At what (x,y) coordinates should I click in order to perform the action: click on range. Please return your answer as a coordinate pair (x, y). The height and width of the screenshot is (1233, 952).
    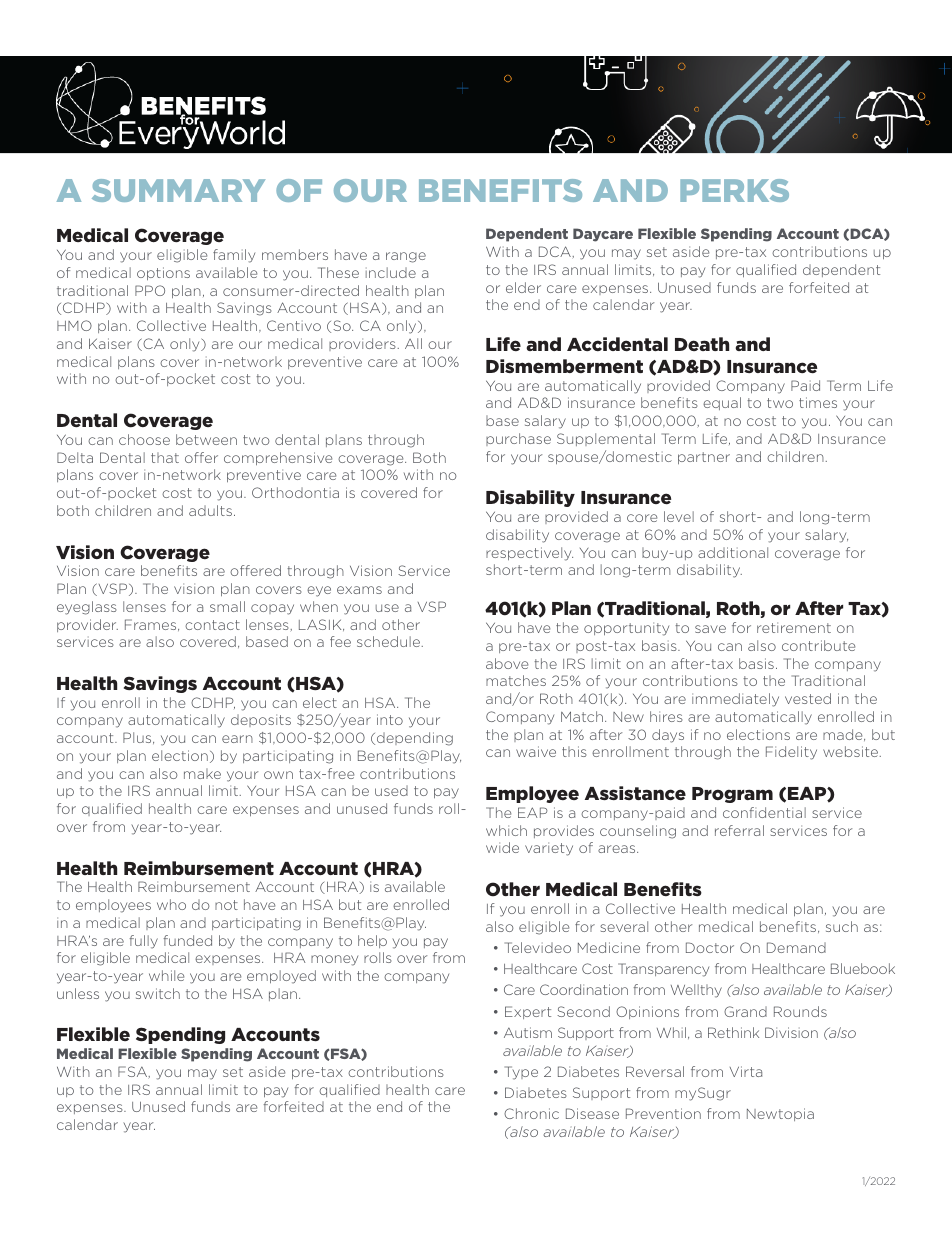
    Looking at the image, I should click on (406, 257).
